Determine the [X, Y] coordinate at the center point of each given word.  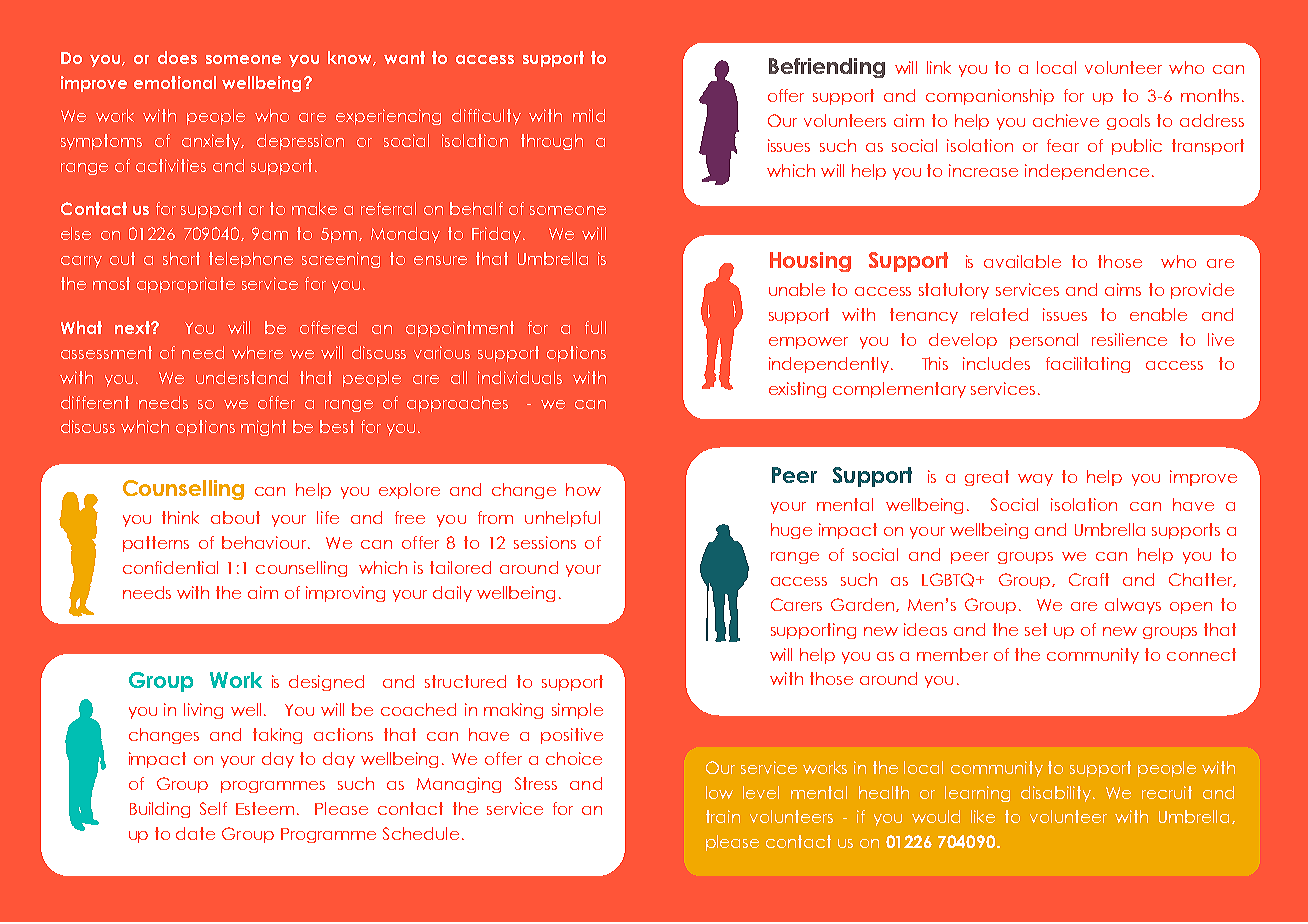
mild [589, 115]
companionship [990, 97]
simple [577, 711]
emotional [175, 82]
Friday [498, 235]
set [1036, 629]
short [181, 258]
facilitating [1088, 365]
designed [326, 683]
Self [213, 808]
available [1022, 261]
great [987, 478]
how [583, 489]
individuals [520, 377]
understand [242, 377]
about [235, 517]
